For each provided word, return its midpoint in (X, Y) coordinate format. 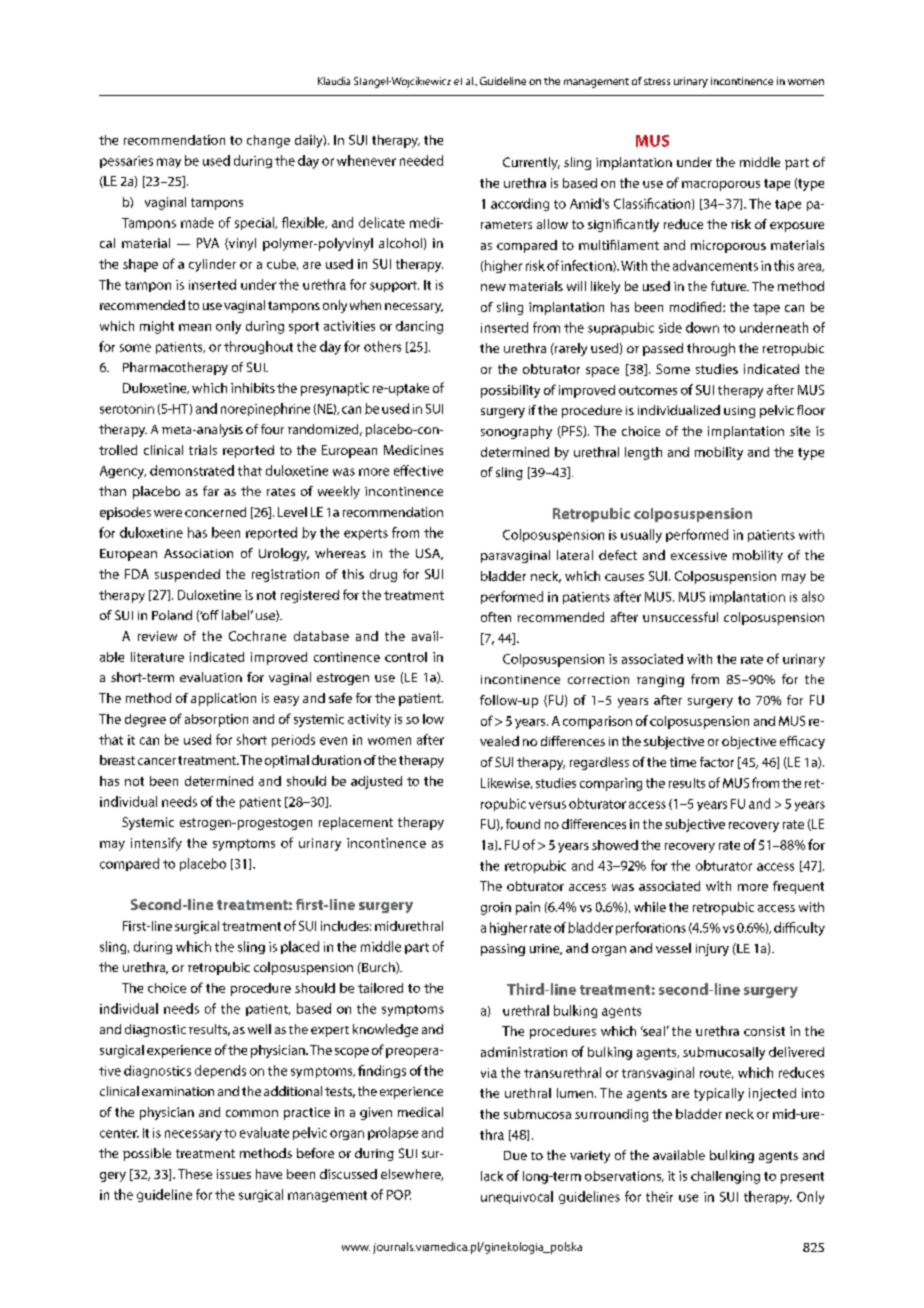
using (739, 412)
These (195, 1174)
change (268, 141)
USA (429, 554)
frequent (798, 887)
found (523, 824)
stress (657, 81)
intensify (156, 844)
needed (421, 160)
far (211, 491)
